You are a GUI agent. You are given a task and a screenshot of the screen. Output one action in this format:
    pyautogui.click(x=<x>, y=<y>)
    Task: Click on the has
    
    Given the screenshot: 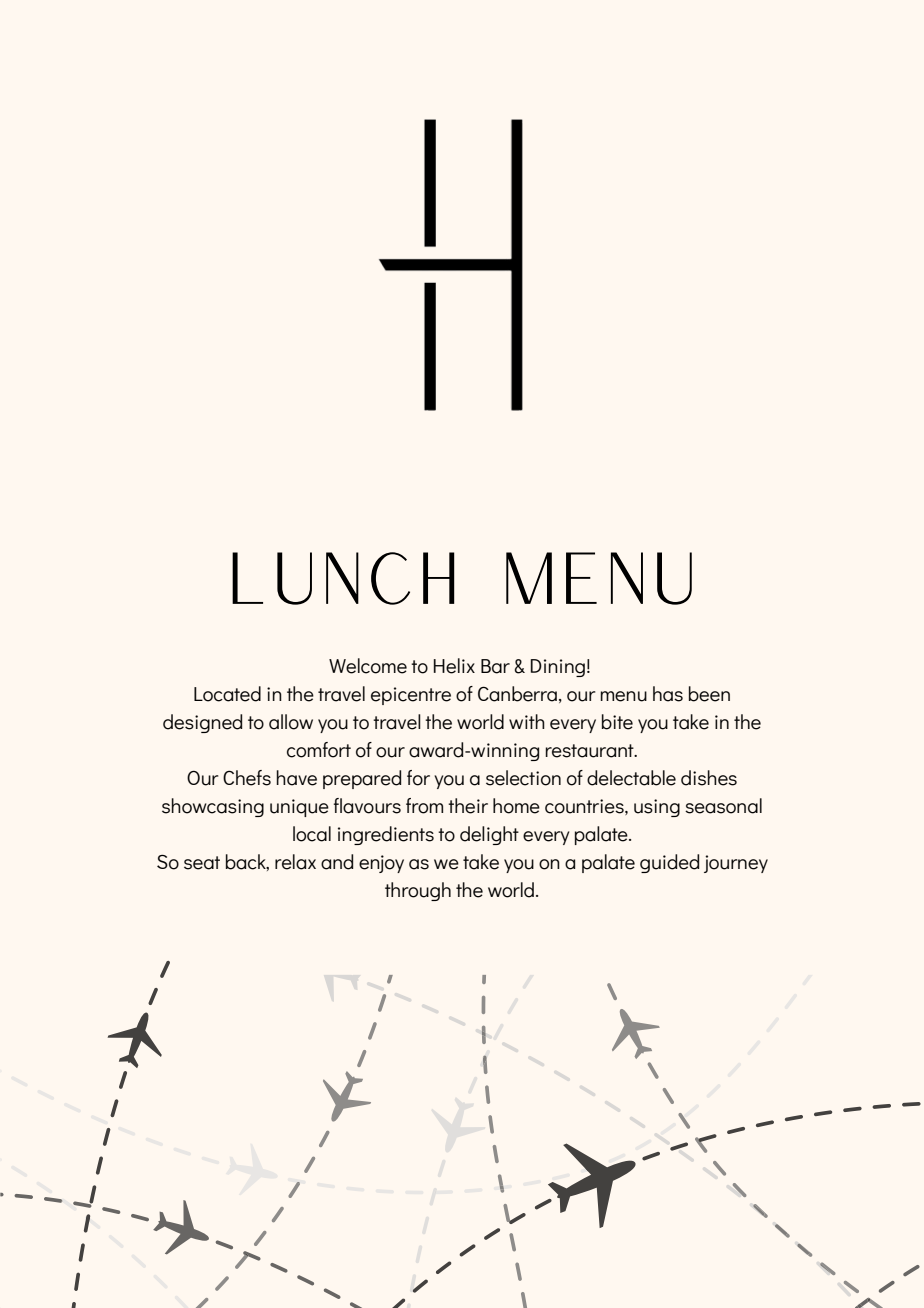 What is the action you would take?
    pyautogui.click(x=668, y=694)
